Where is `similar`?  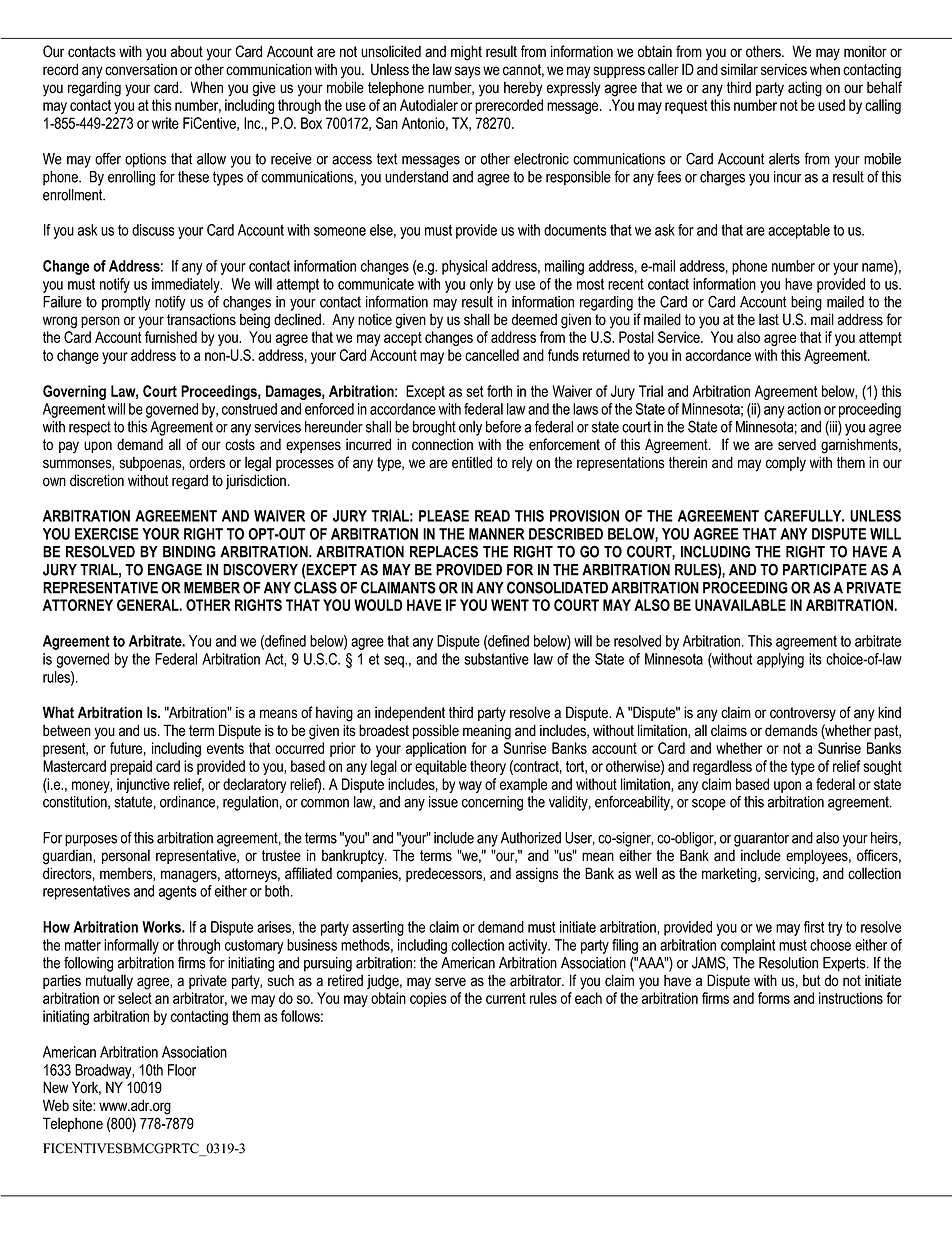 similar is located at coordinates (739, 69).
